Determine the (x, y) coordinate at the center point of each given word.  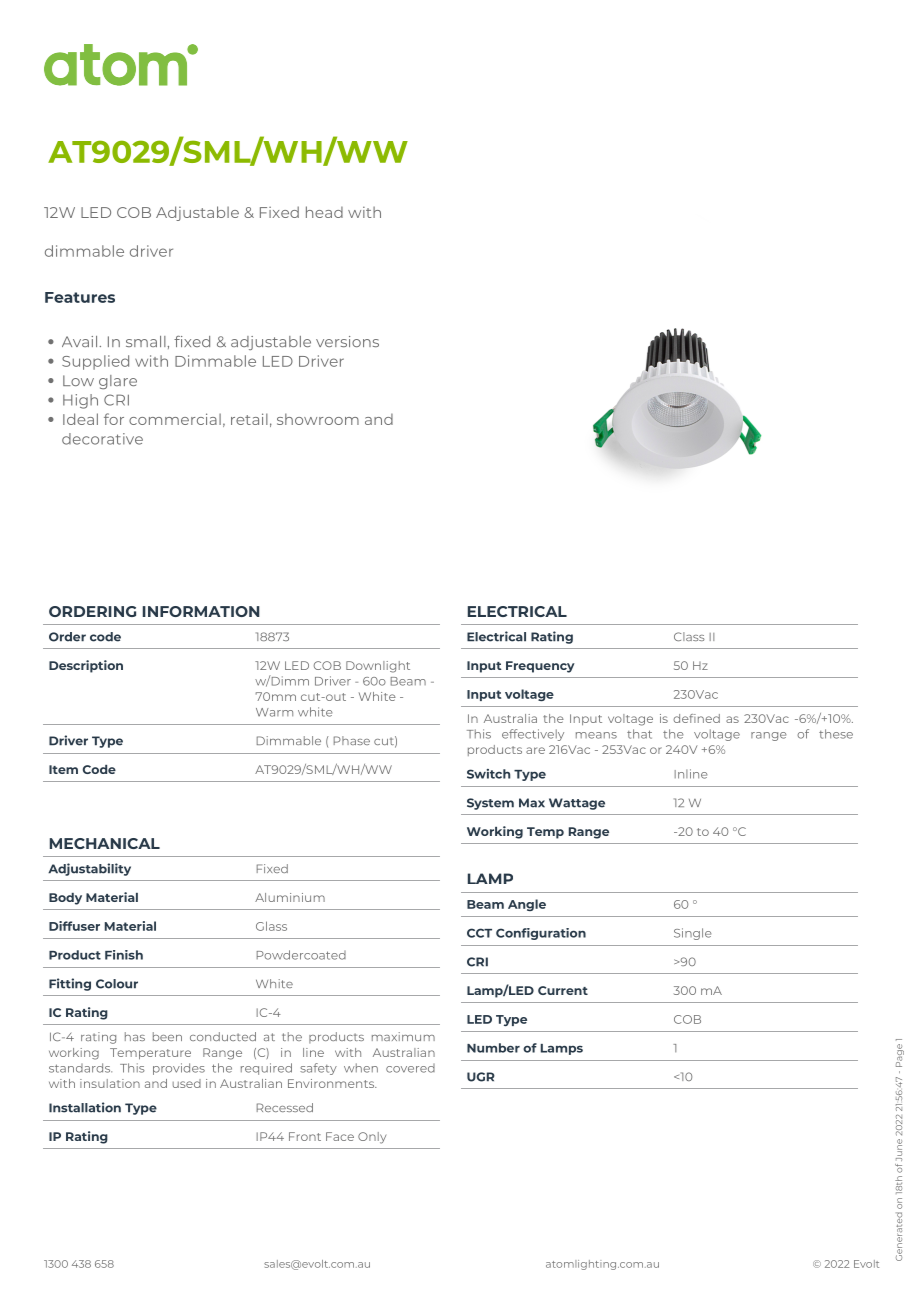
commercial (175, 419)
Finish (124, 955)
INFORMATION (201, 611)
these (836, 734)
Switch (488, 774)
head (324, 212)
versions (347, 341)
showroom (318, 419)
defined (696, 718)
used (187, 1083)
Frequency (540, 667)
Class (689, 636)
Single (692, 934)
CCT (479, 933)
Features (80, 297)
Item (63, 769)
